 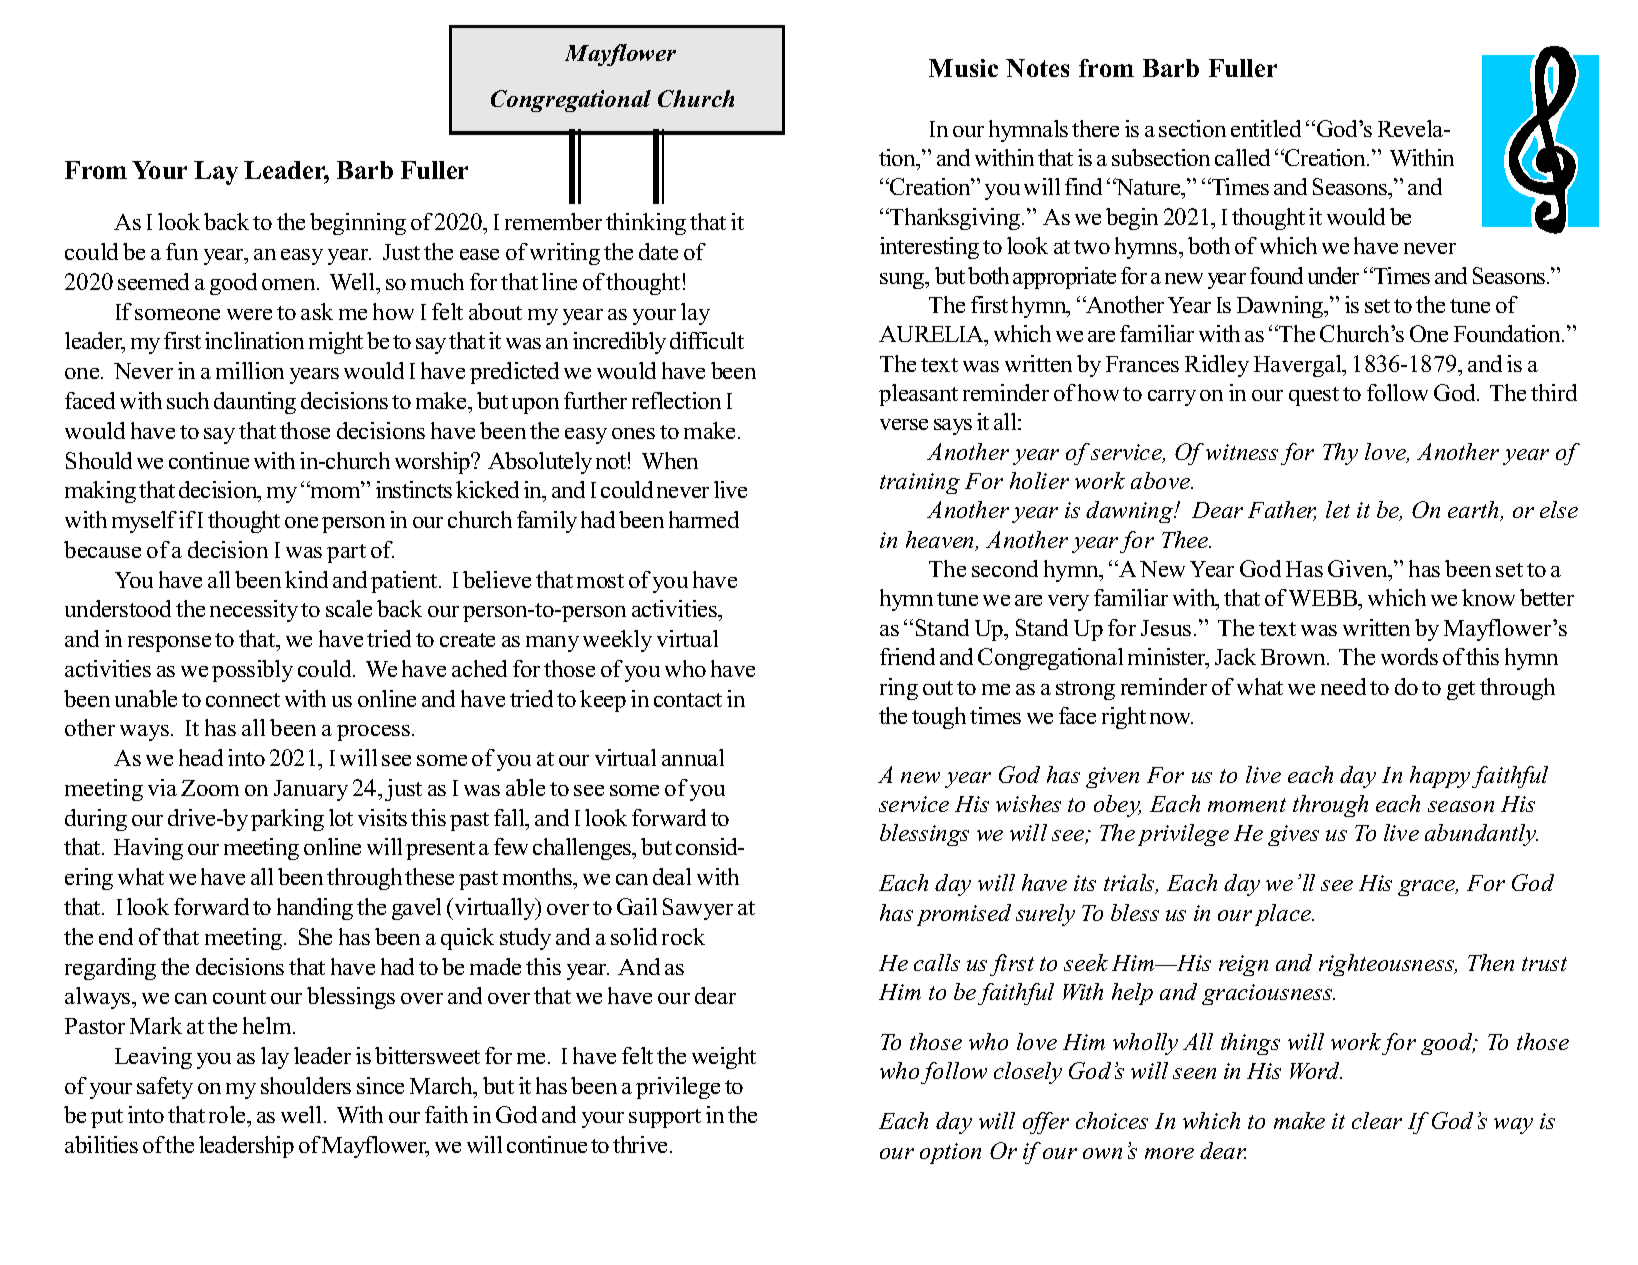 What do you see at coordinates (254, 611) in the screenshot?
I see `necessity` at bounding box center [254, 611].
